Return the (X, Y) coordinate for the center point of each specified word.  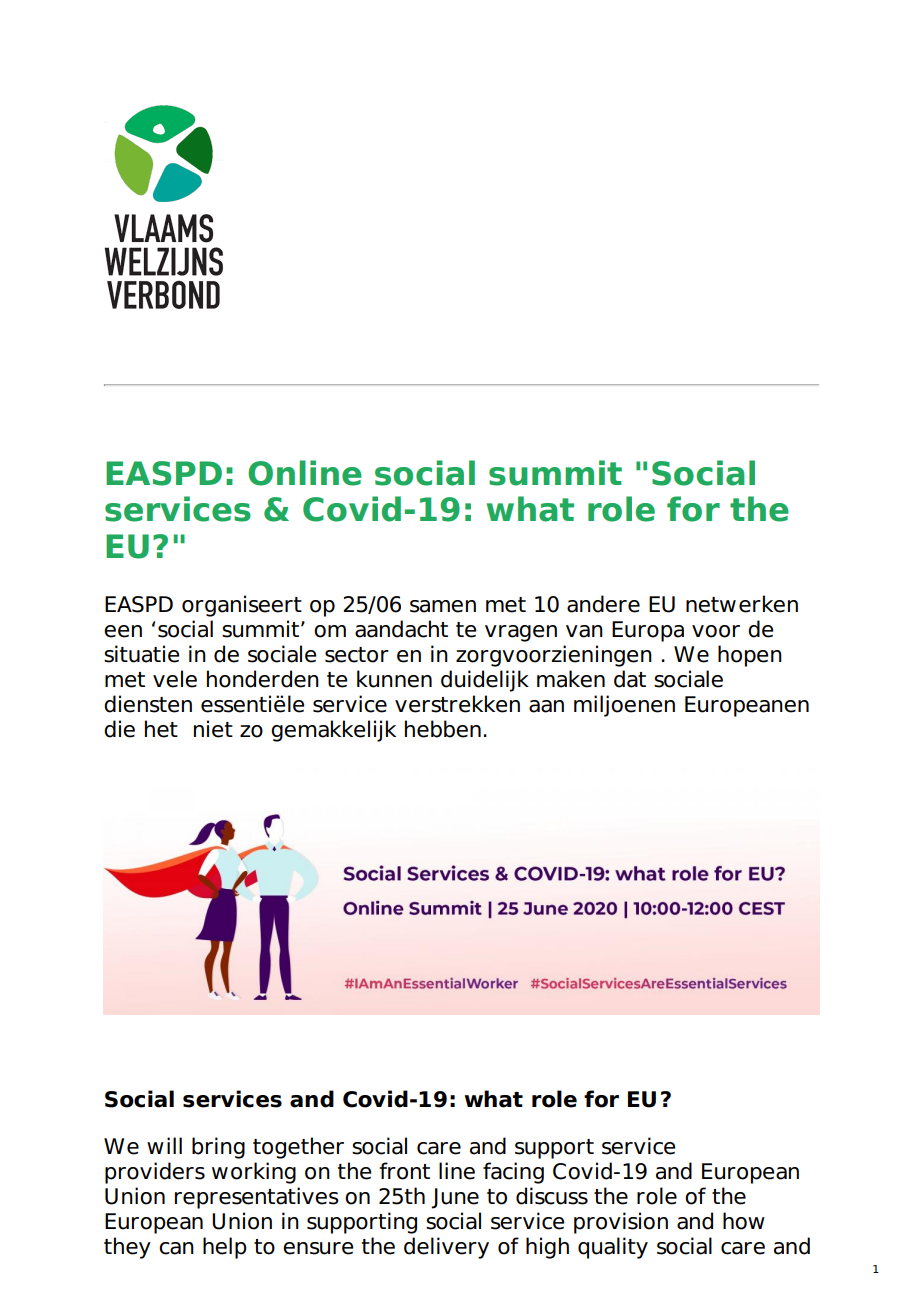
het (161, 729)
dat (630, 679)
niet (213, 729)
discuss (552, 1196)
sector (357, 655)
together (298, 1148)
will (164, 1145)
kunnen (394, 679)
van (584, 631)
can (176, 1248)
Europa (648, 631)
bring (218, 1148)
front (404, 1171)
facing (513, 1173)
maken (571, 679)
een (123, 631)
